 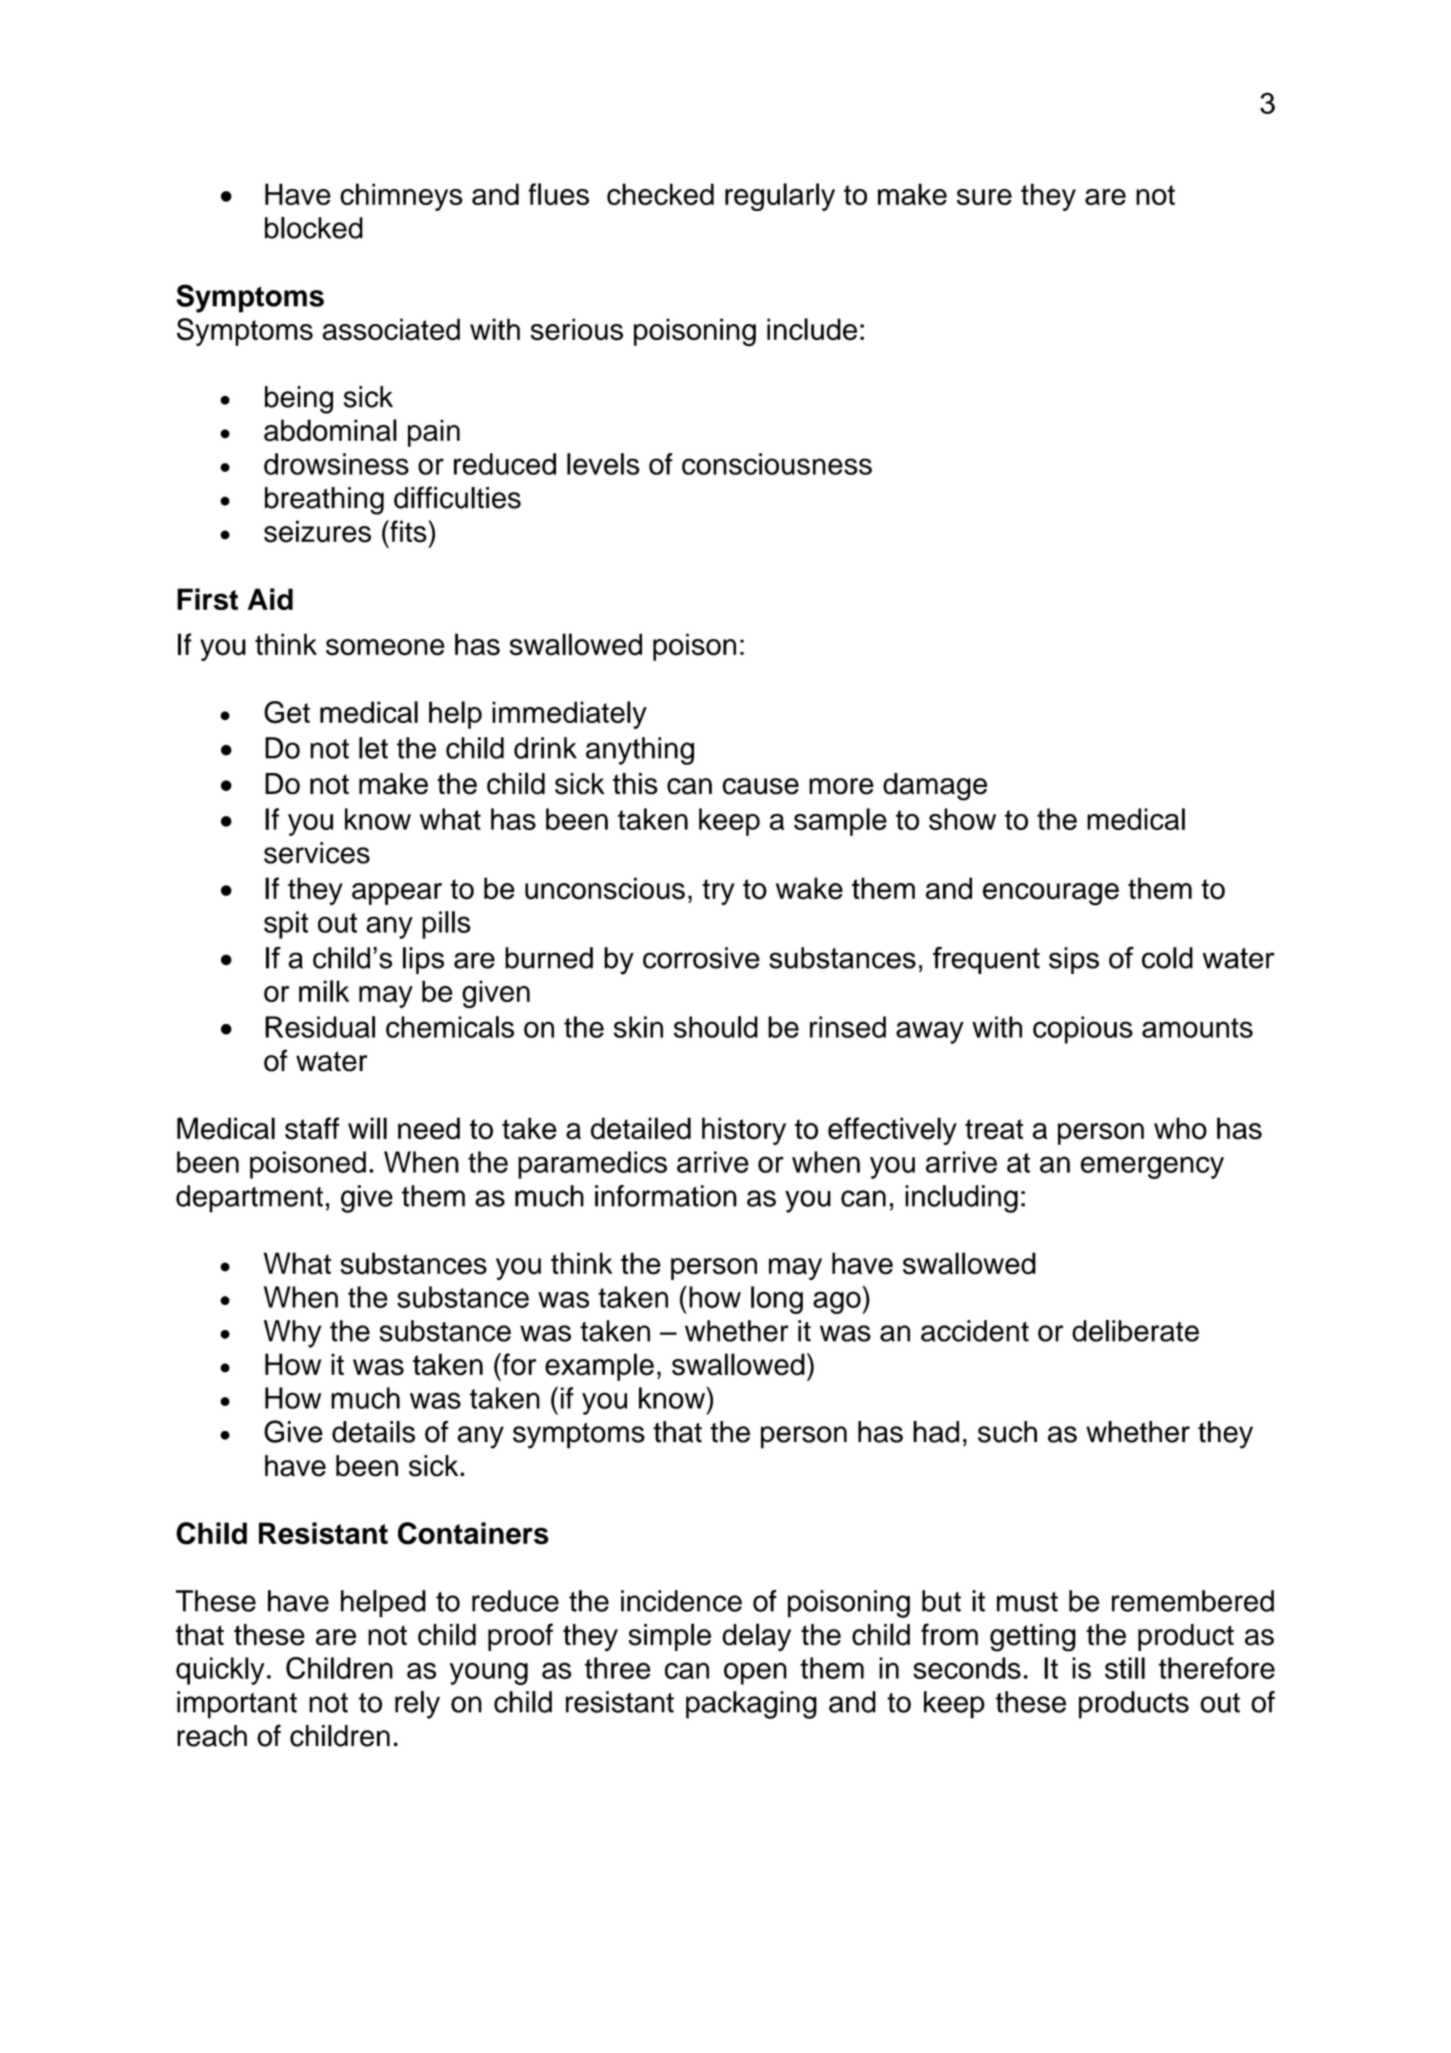 What do you see at coordinates (660, 194) in the page?
I see `checked` at bounding box center [660, 194].
